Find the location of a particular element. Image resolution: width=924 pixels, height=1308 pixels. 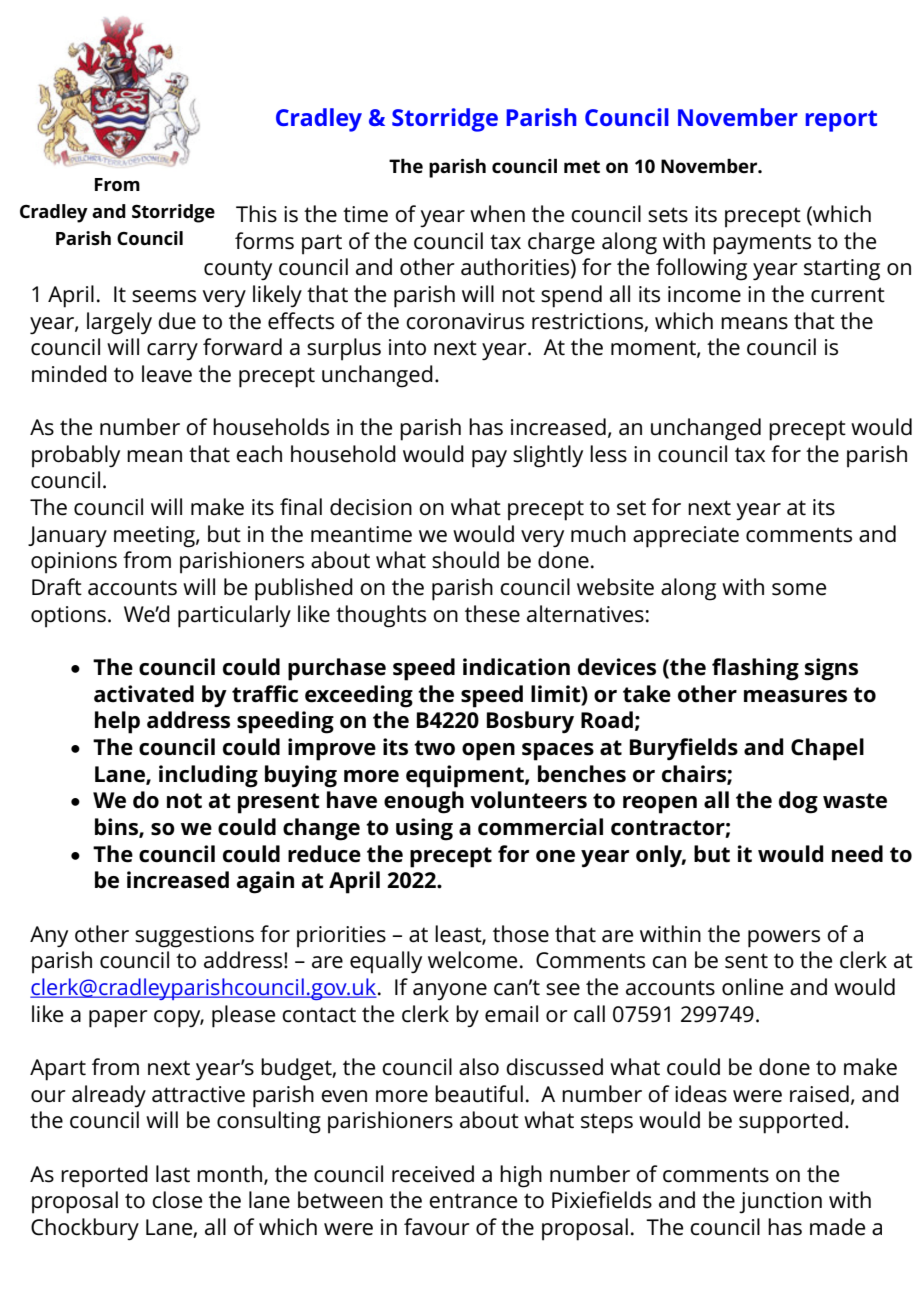

payments is located at coordinates (762, 244).
